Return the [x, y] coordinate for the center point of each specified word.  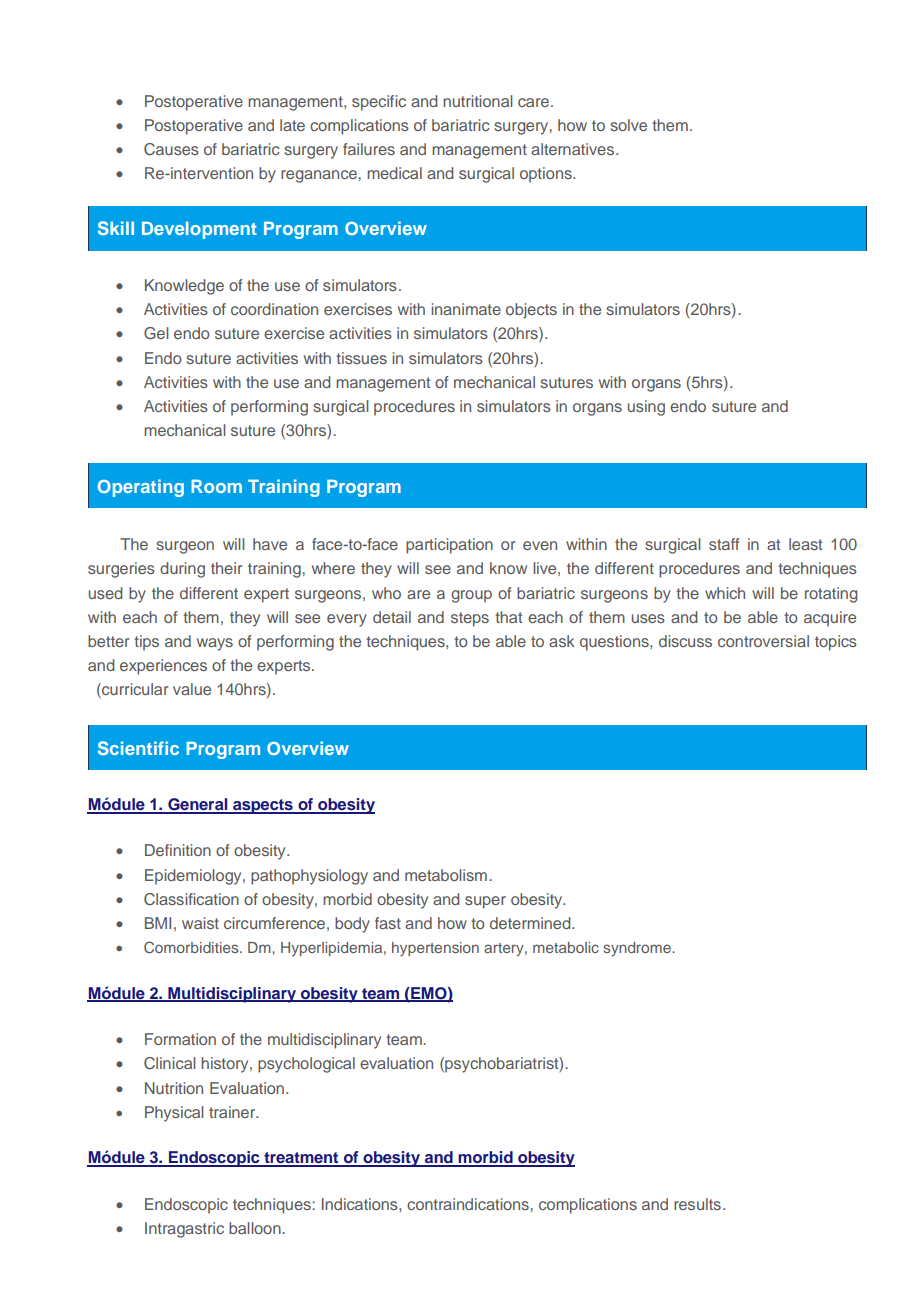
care [533, 102]
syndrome [638, 949]
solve [628, 125]
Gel [156, 333]
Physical [174, 1114]
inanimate [466, 309]
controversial [763, 641]
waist [200, 923]
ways [215, 644]
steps [470, 619]
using [646, 408]
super [485, 902]
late [292, 125]
